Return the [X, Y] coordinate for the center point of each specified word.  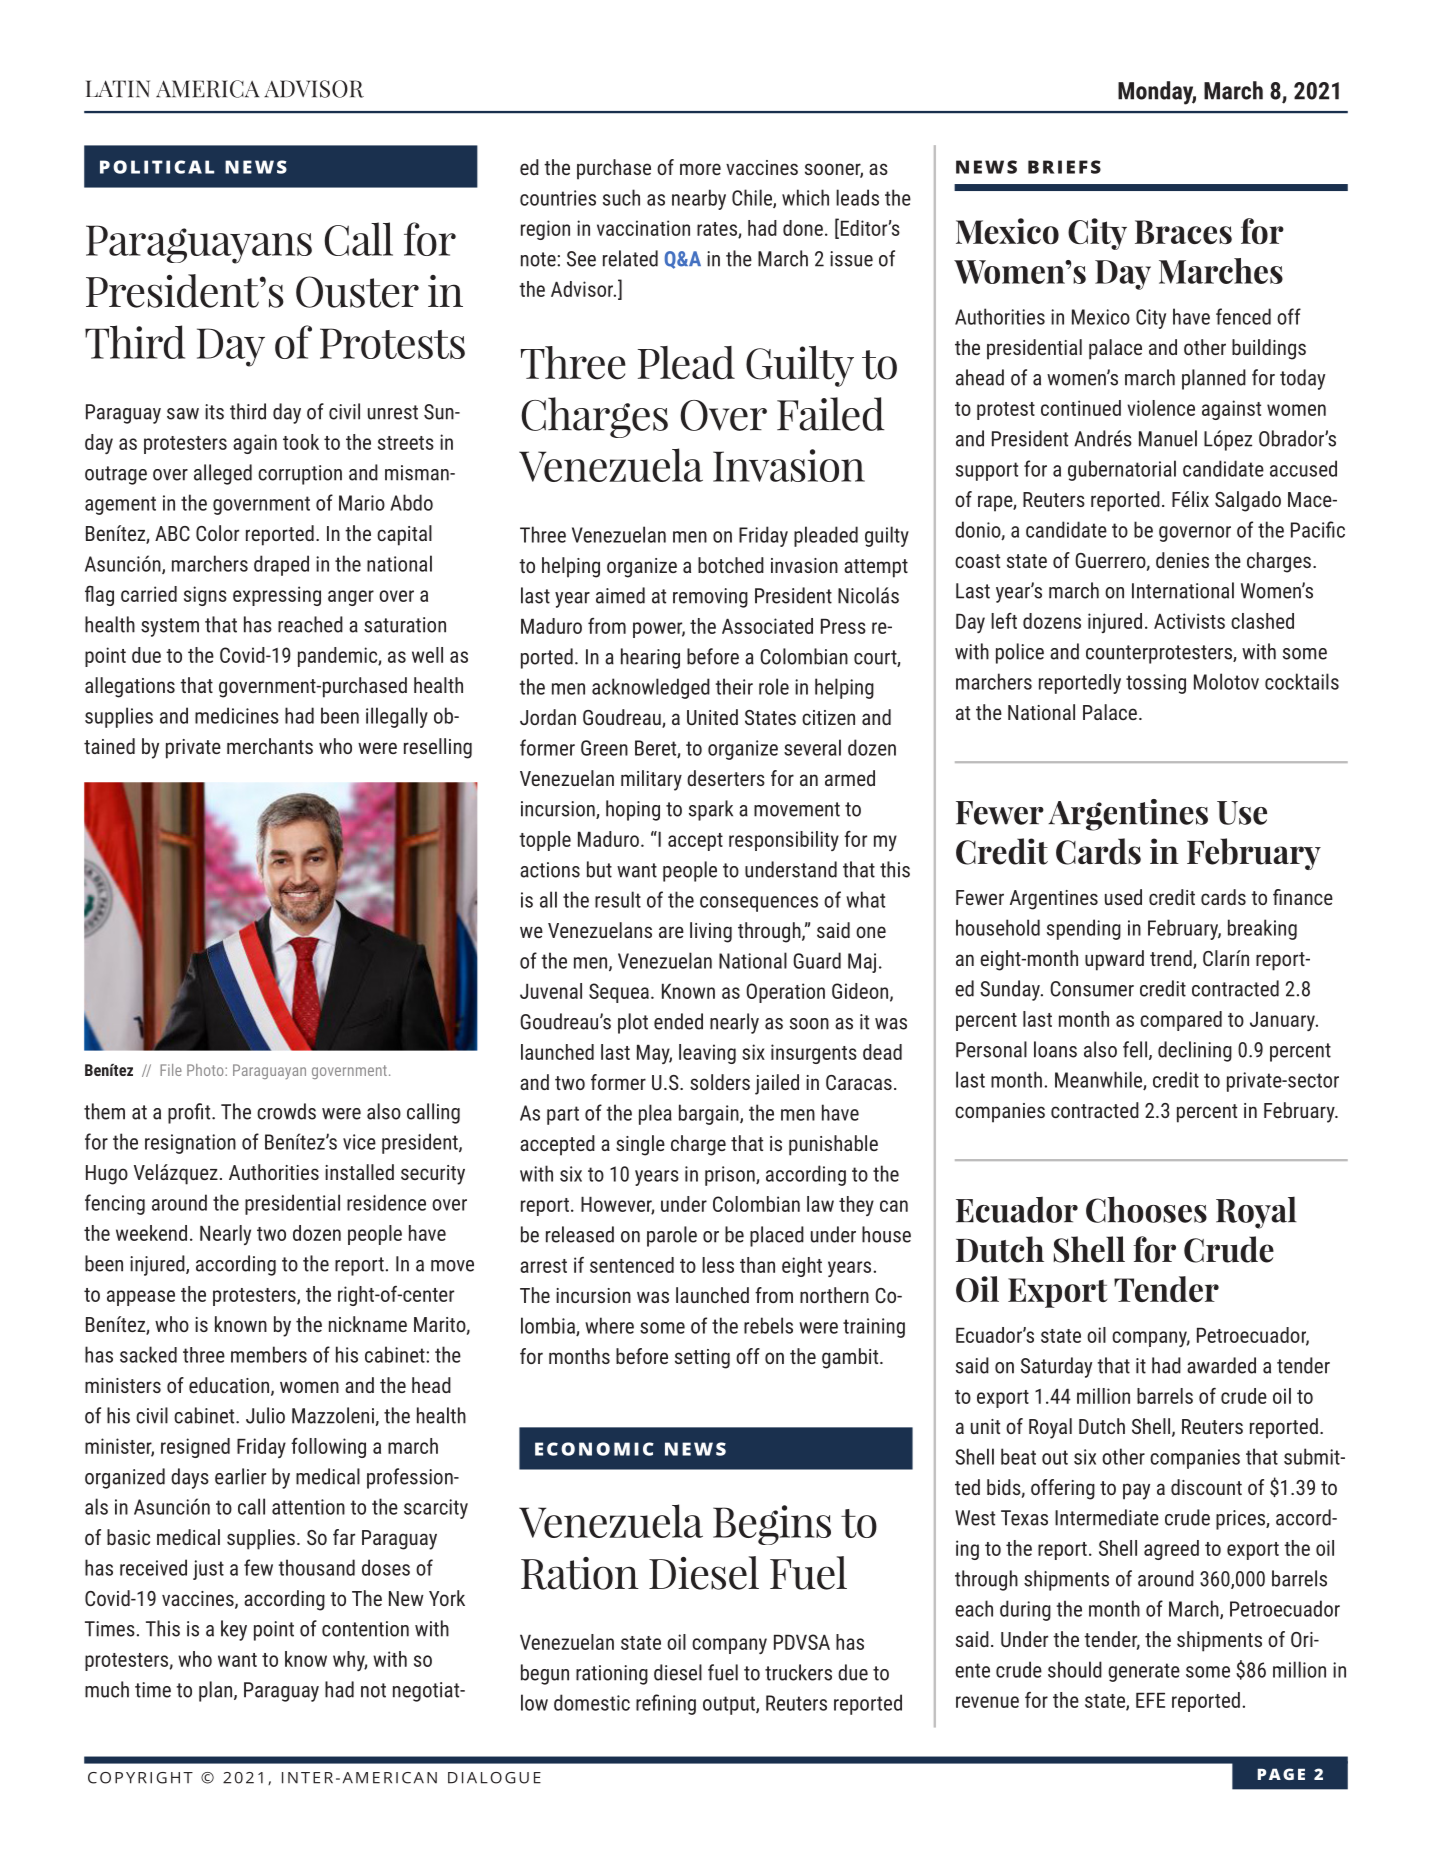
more [700, 169]
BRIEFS [1064, 167]
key [234, 1630]
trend [1172, 959]
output [730, 1705]
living [711, 932]
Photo [206, 1070]
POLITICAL [157, 167]
